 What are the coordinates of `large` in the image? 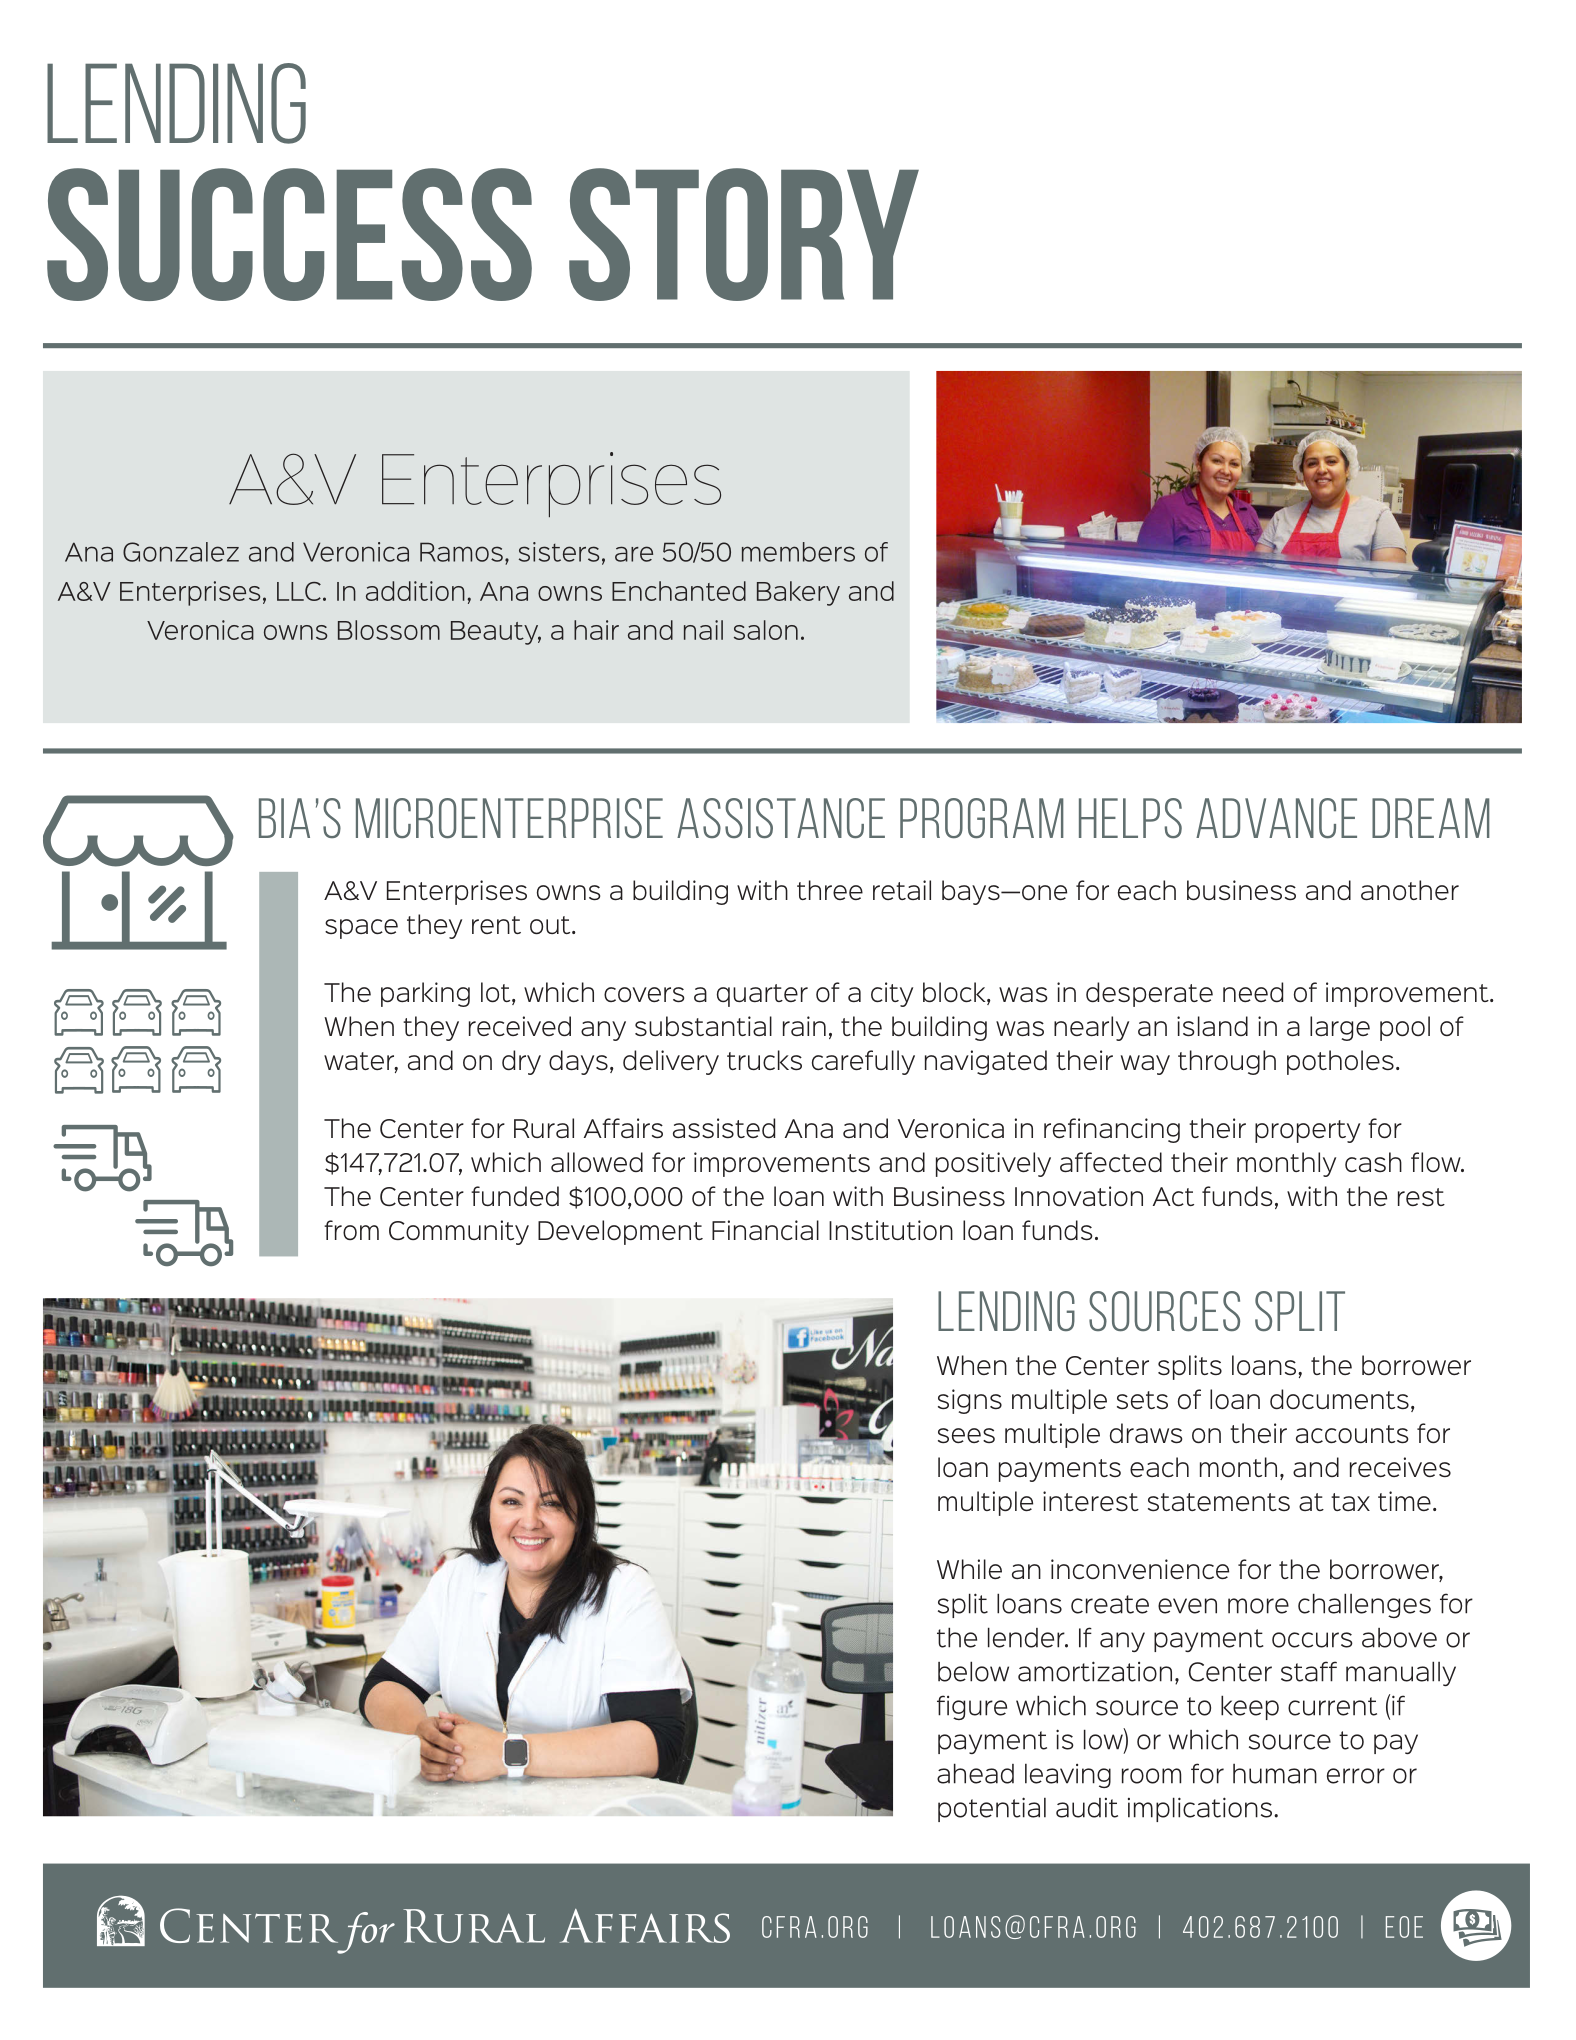 It's located at (1340, 1028).
